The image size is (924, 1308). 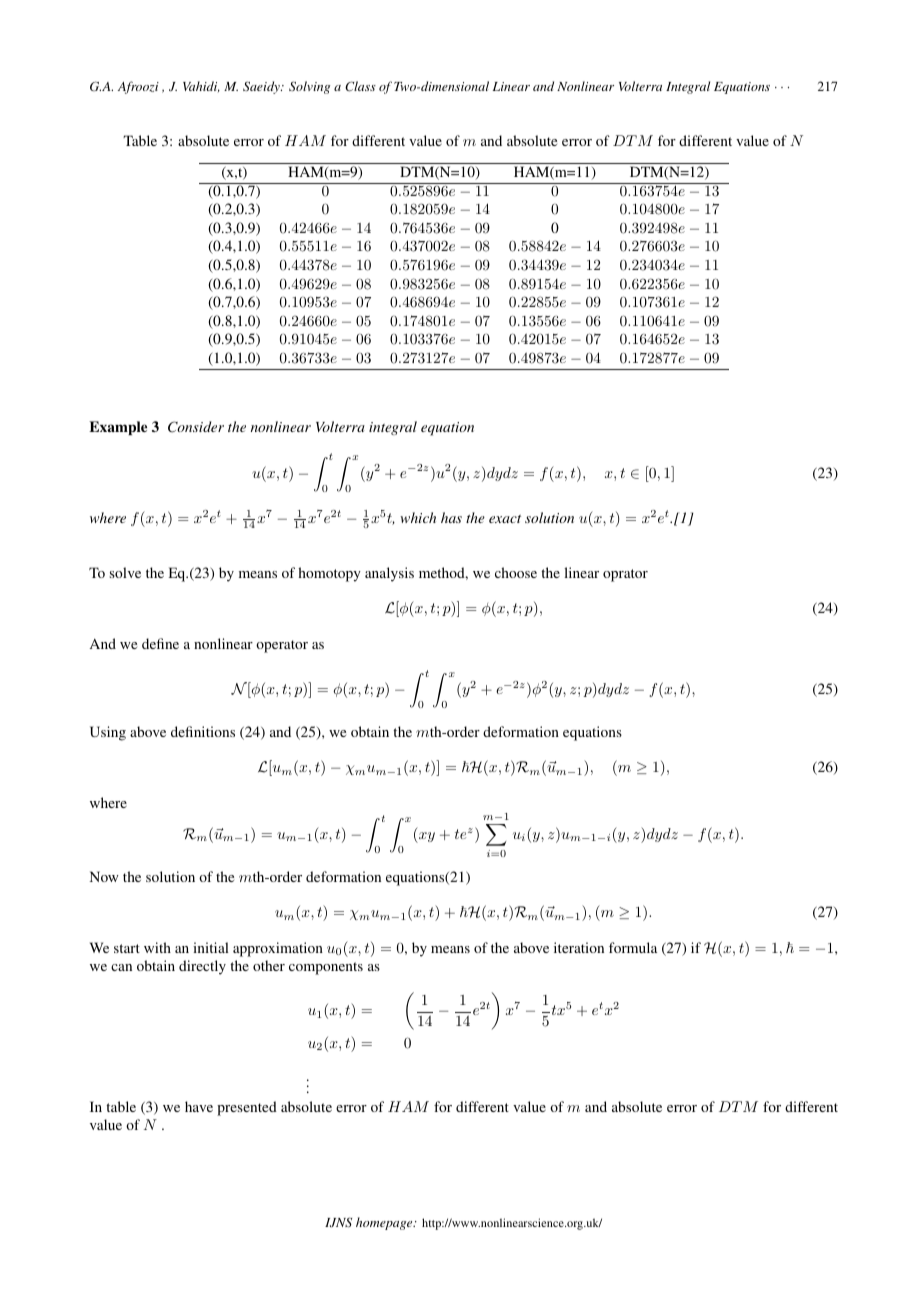 I want to click on have, so click(x=199, y=1106).
